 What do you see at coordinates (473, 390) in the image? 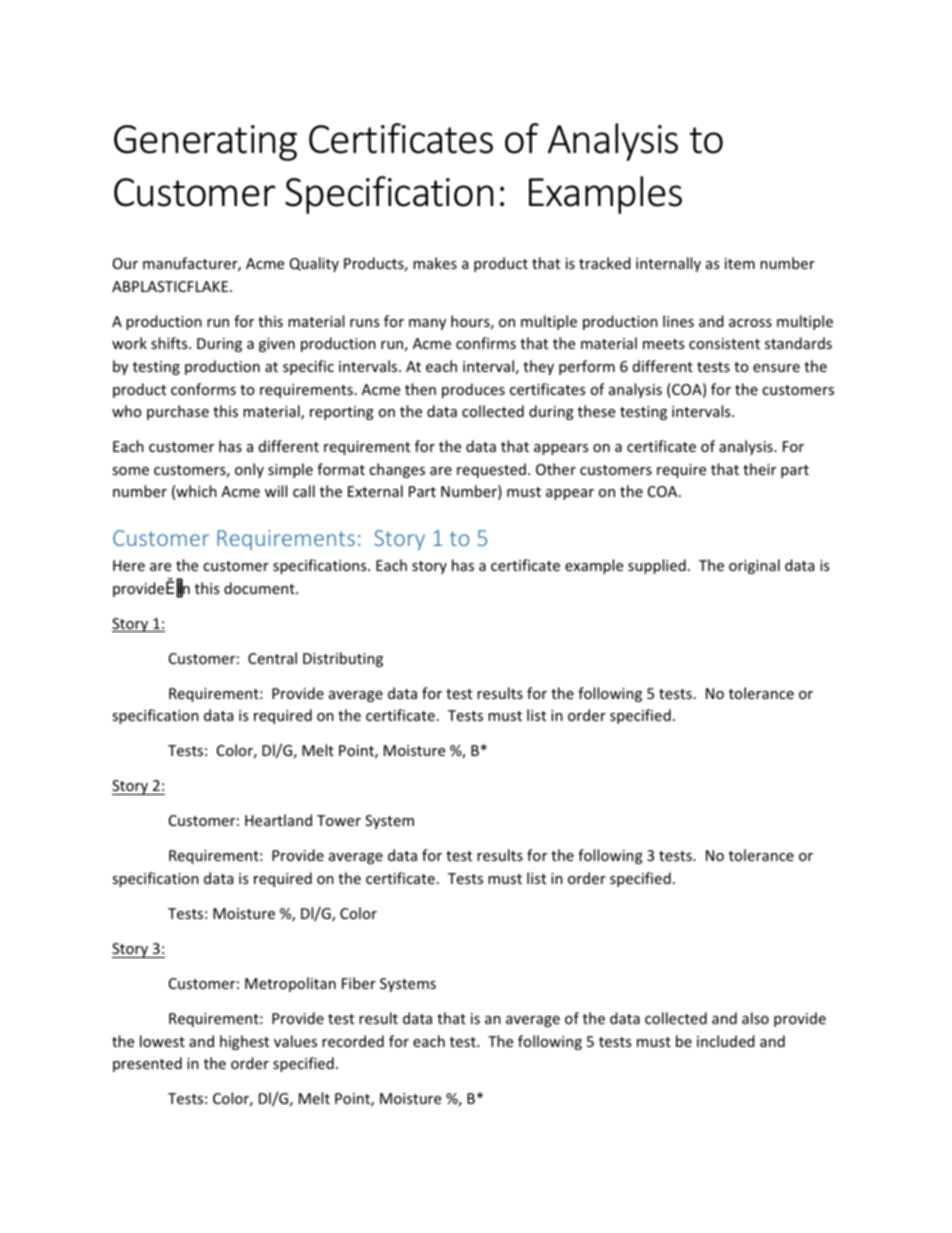
I see `produces` at bounding box center [473, 390].
